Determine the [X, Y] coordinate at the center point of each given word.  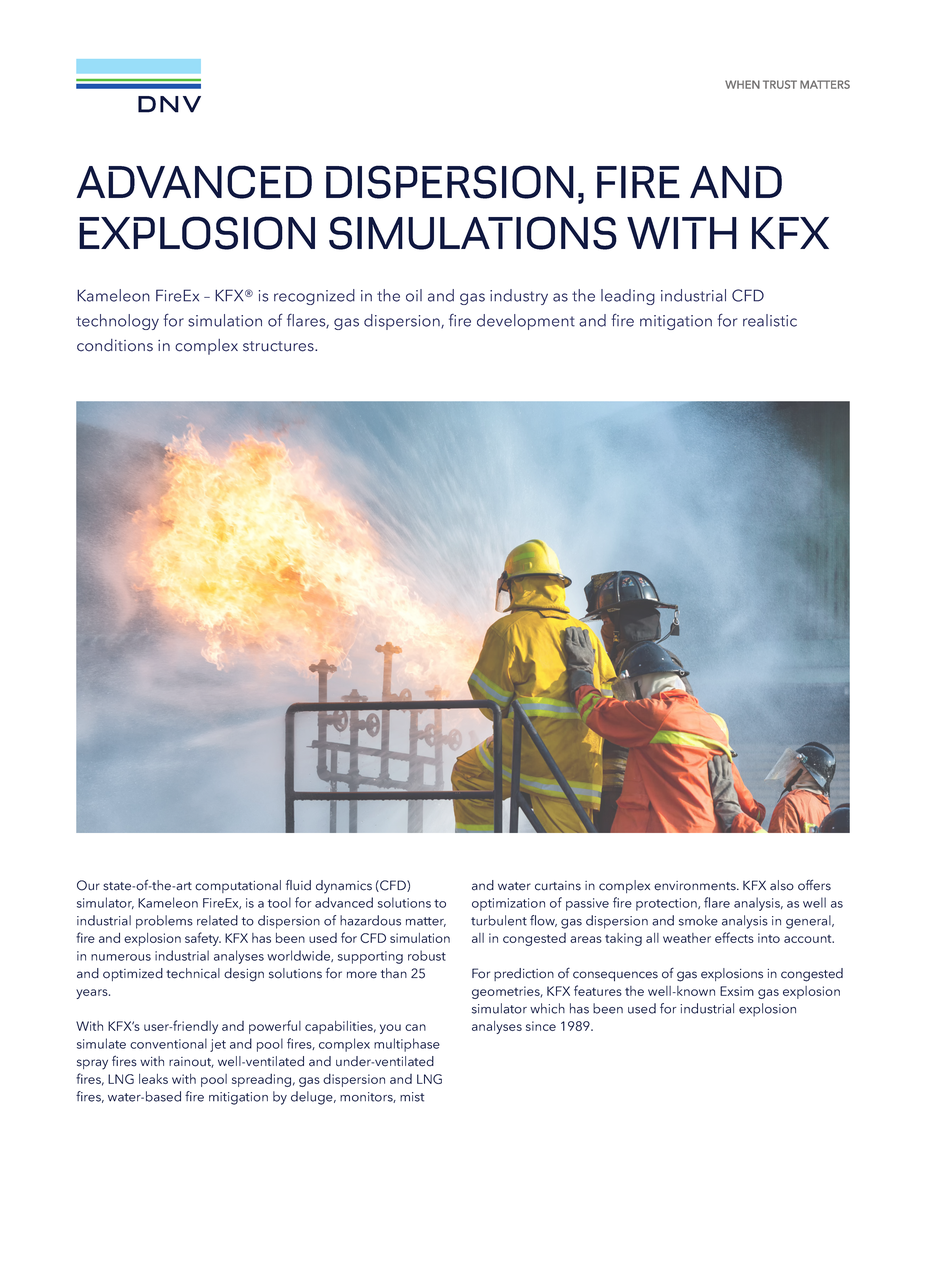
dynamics [344, 887]
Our [88, 885]
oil [414, 295]
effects [734, 937]
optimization [508, 904]
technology [117, 322]
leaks [153, 1079]
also [782, 885]
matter [426, 922]
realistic [770, 320]
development [526, 322]
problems [164, 922]
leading [628, 297]
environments [696, 886]
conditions [115, 345]
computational [238, 886]
